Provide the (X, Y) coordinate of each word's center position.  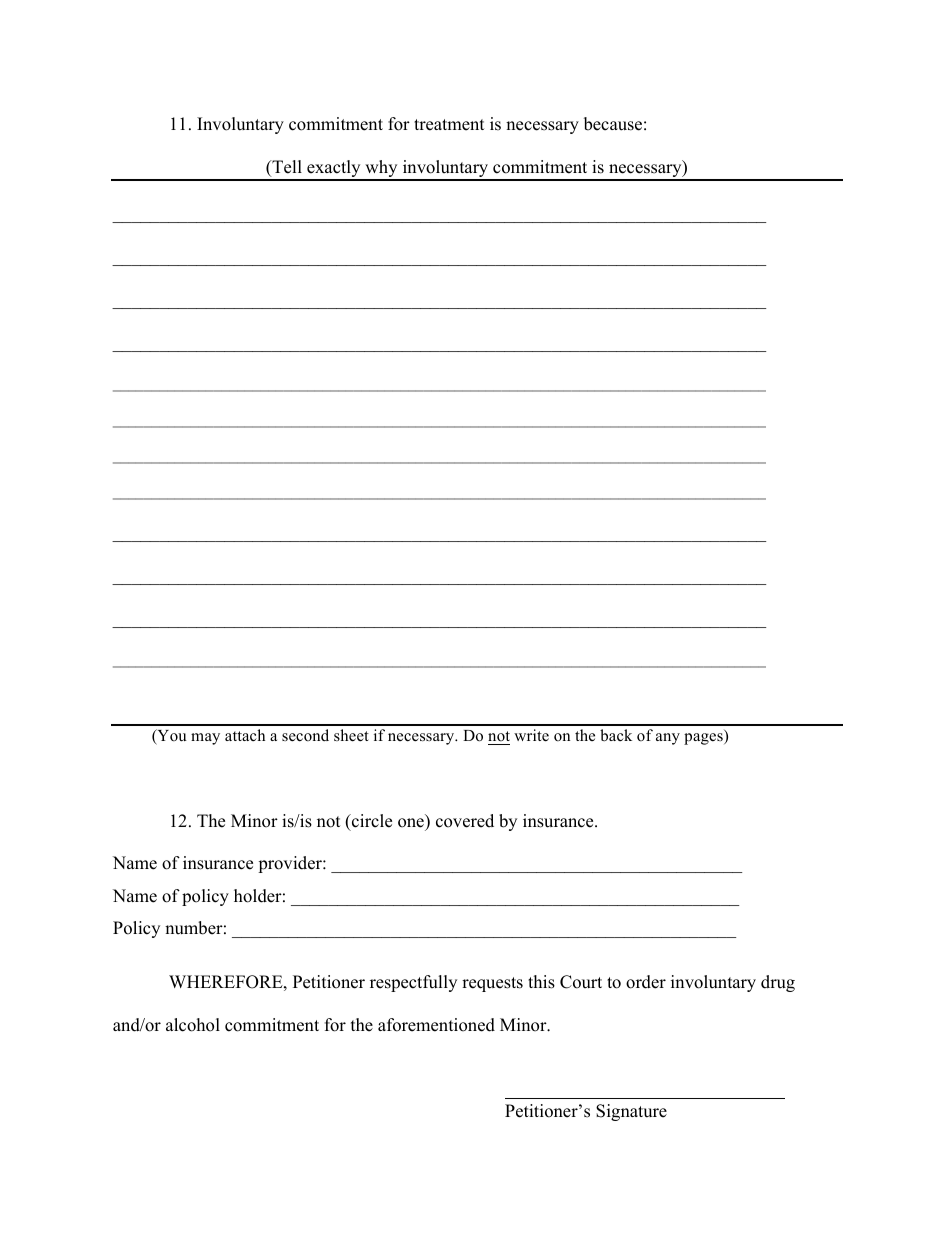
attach (245, 735)
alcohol (193, 1025)
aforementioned (436, 1025)
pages (704, 739)
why (381, 170)
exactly (334, 170)
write (531, 735)
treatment (449, 125)
